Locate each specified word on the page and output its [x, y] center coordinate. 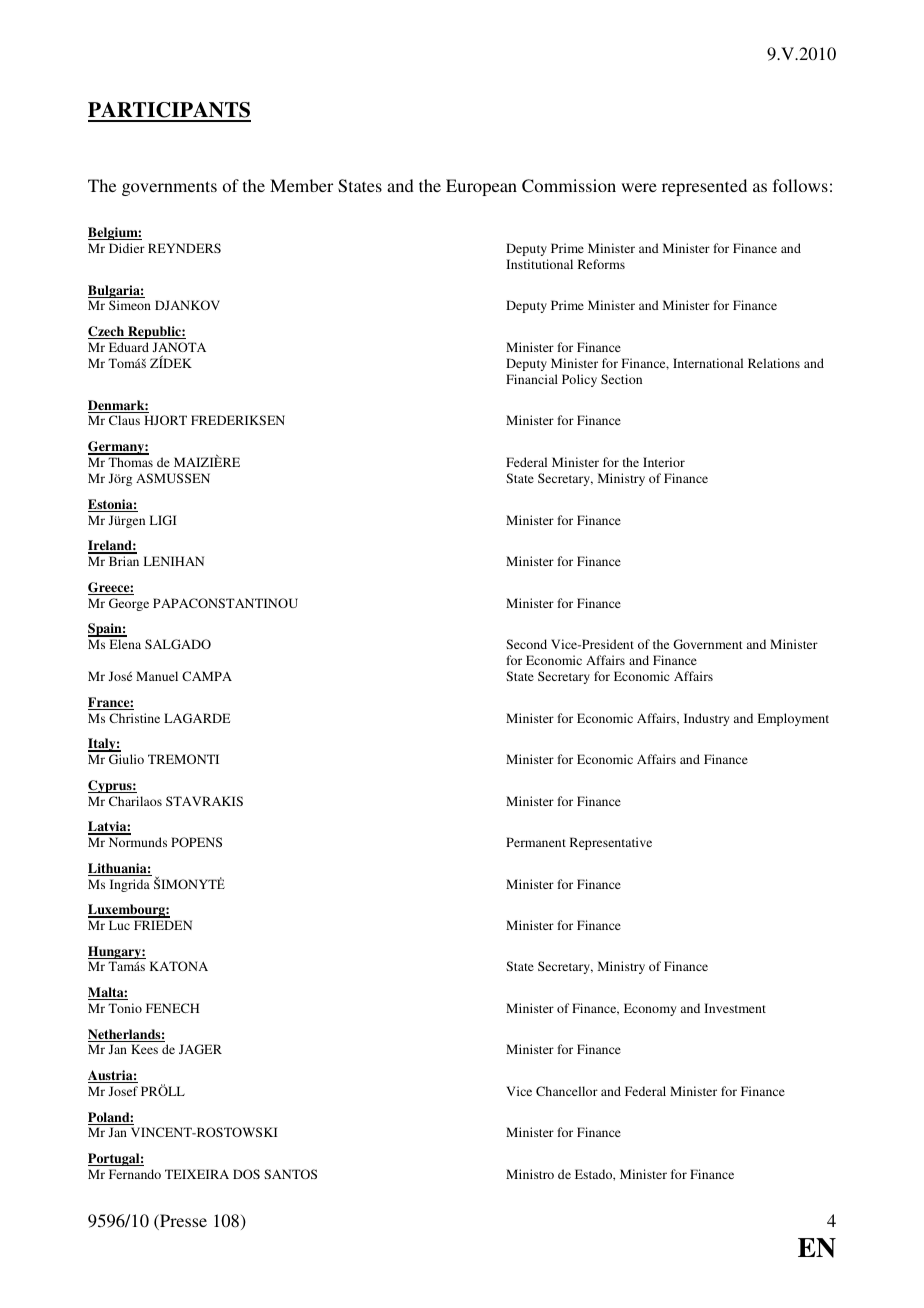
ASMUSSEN [173, 478]
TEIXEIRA [197, 1174]
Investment [735, 1008]
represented [704, 187]
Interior [664, 462]
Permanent [536, 842]
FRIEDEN [163, 925]
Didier [127, 248]
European [481, 187]
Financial [532, 379]
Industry [706, 719]
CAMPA [207, 676]
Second [526, 644]
